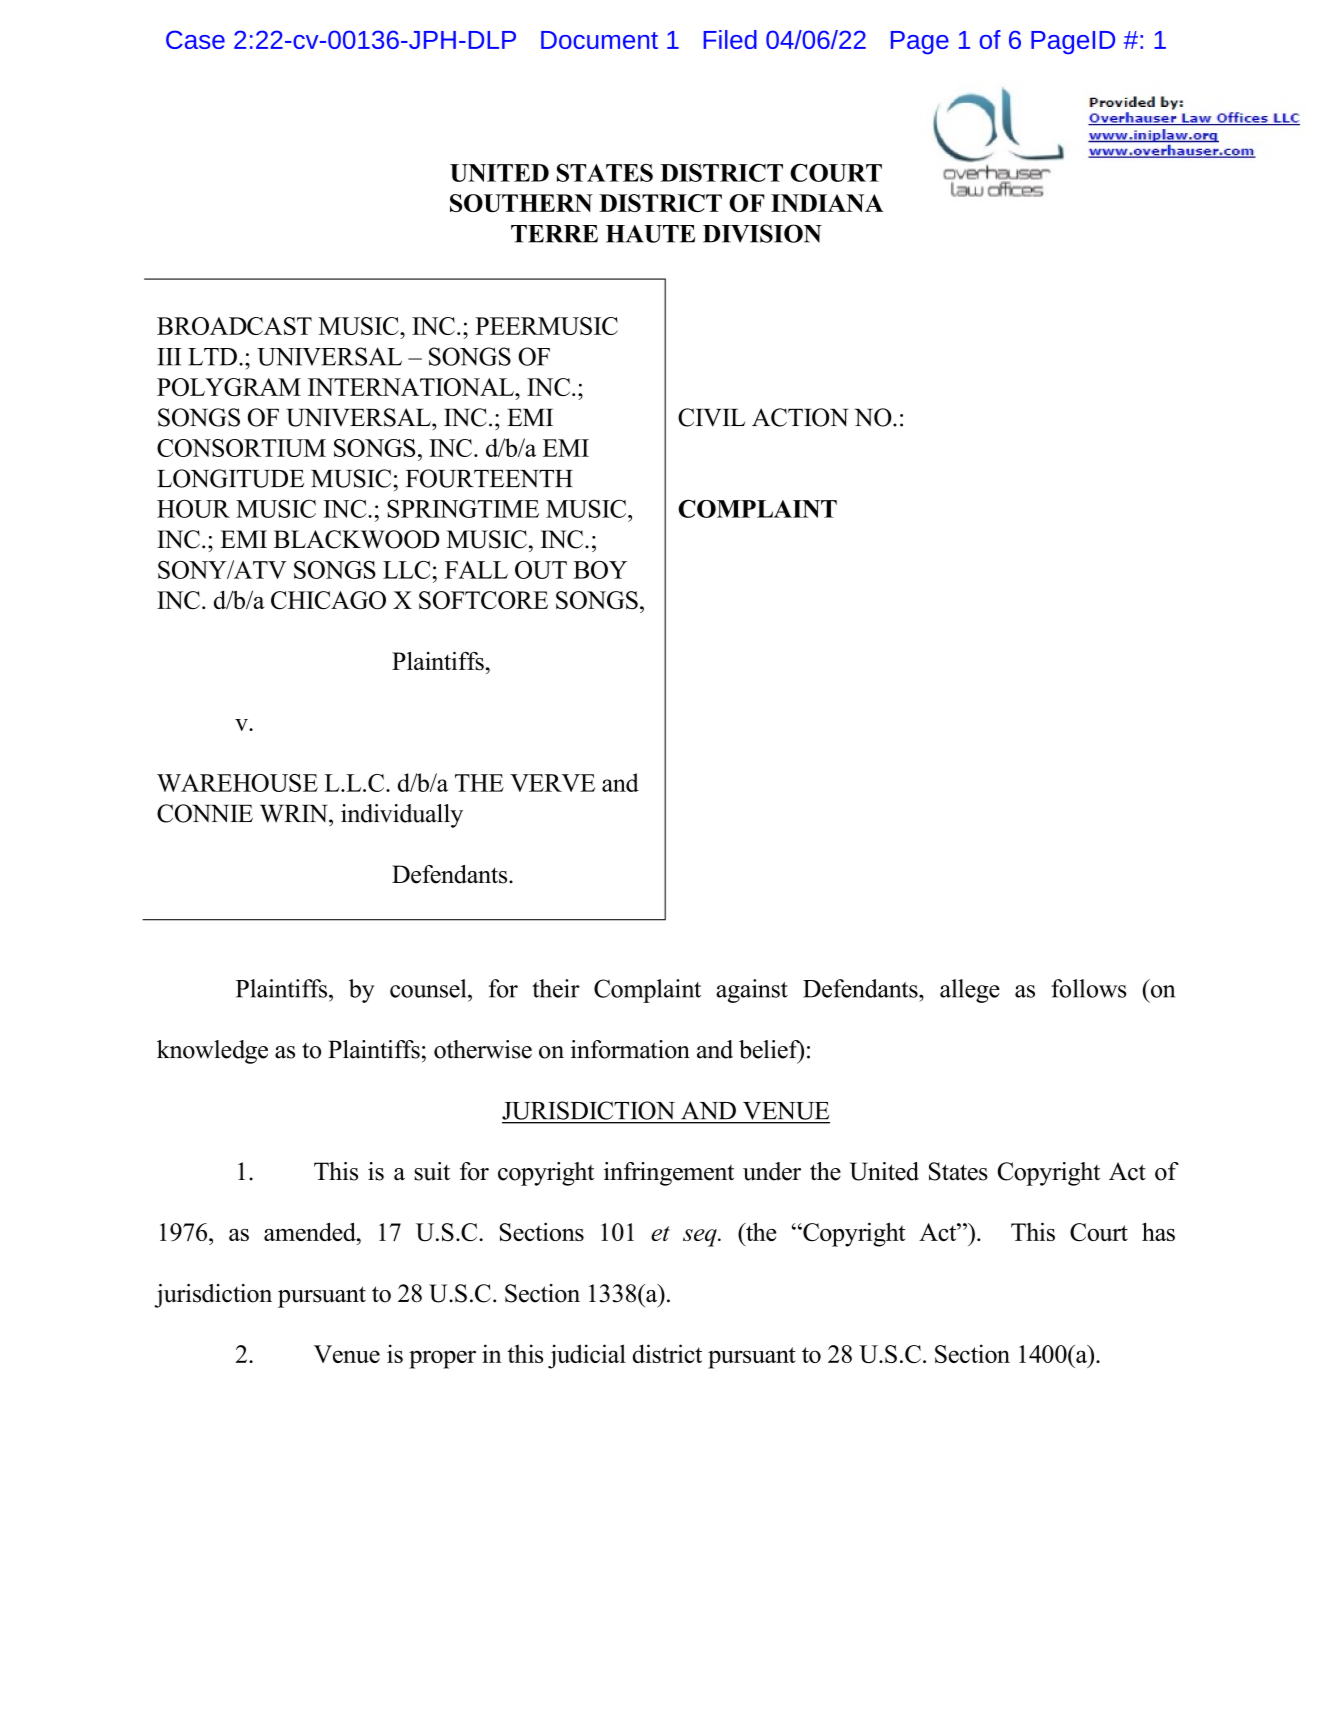 This document has width=1332, height=1723. I want to click on amended, so click(311, 1231).
